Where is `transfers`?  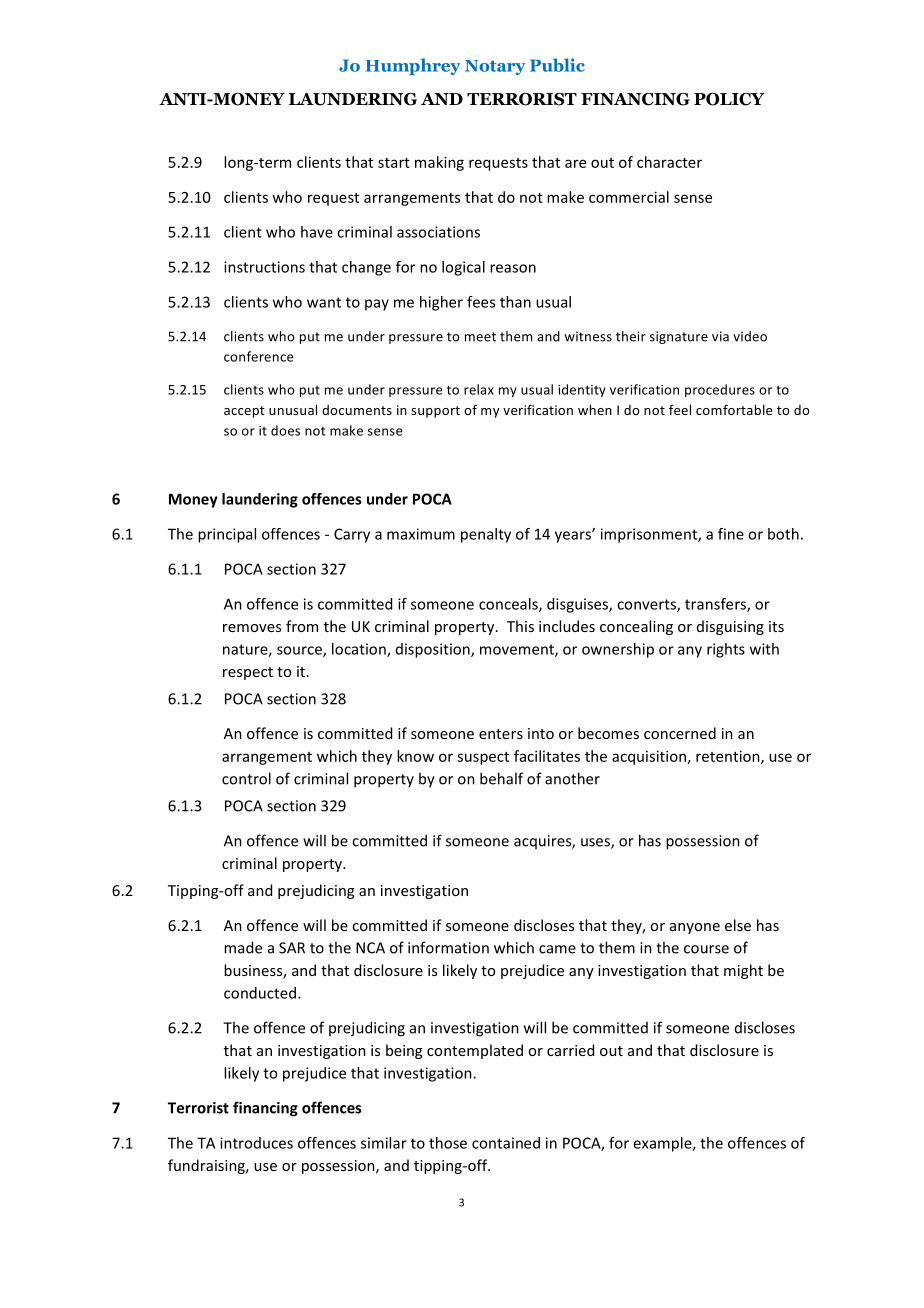 transfers is located at coordinates (716, 605).
